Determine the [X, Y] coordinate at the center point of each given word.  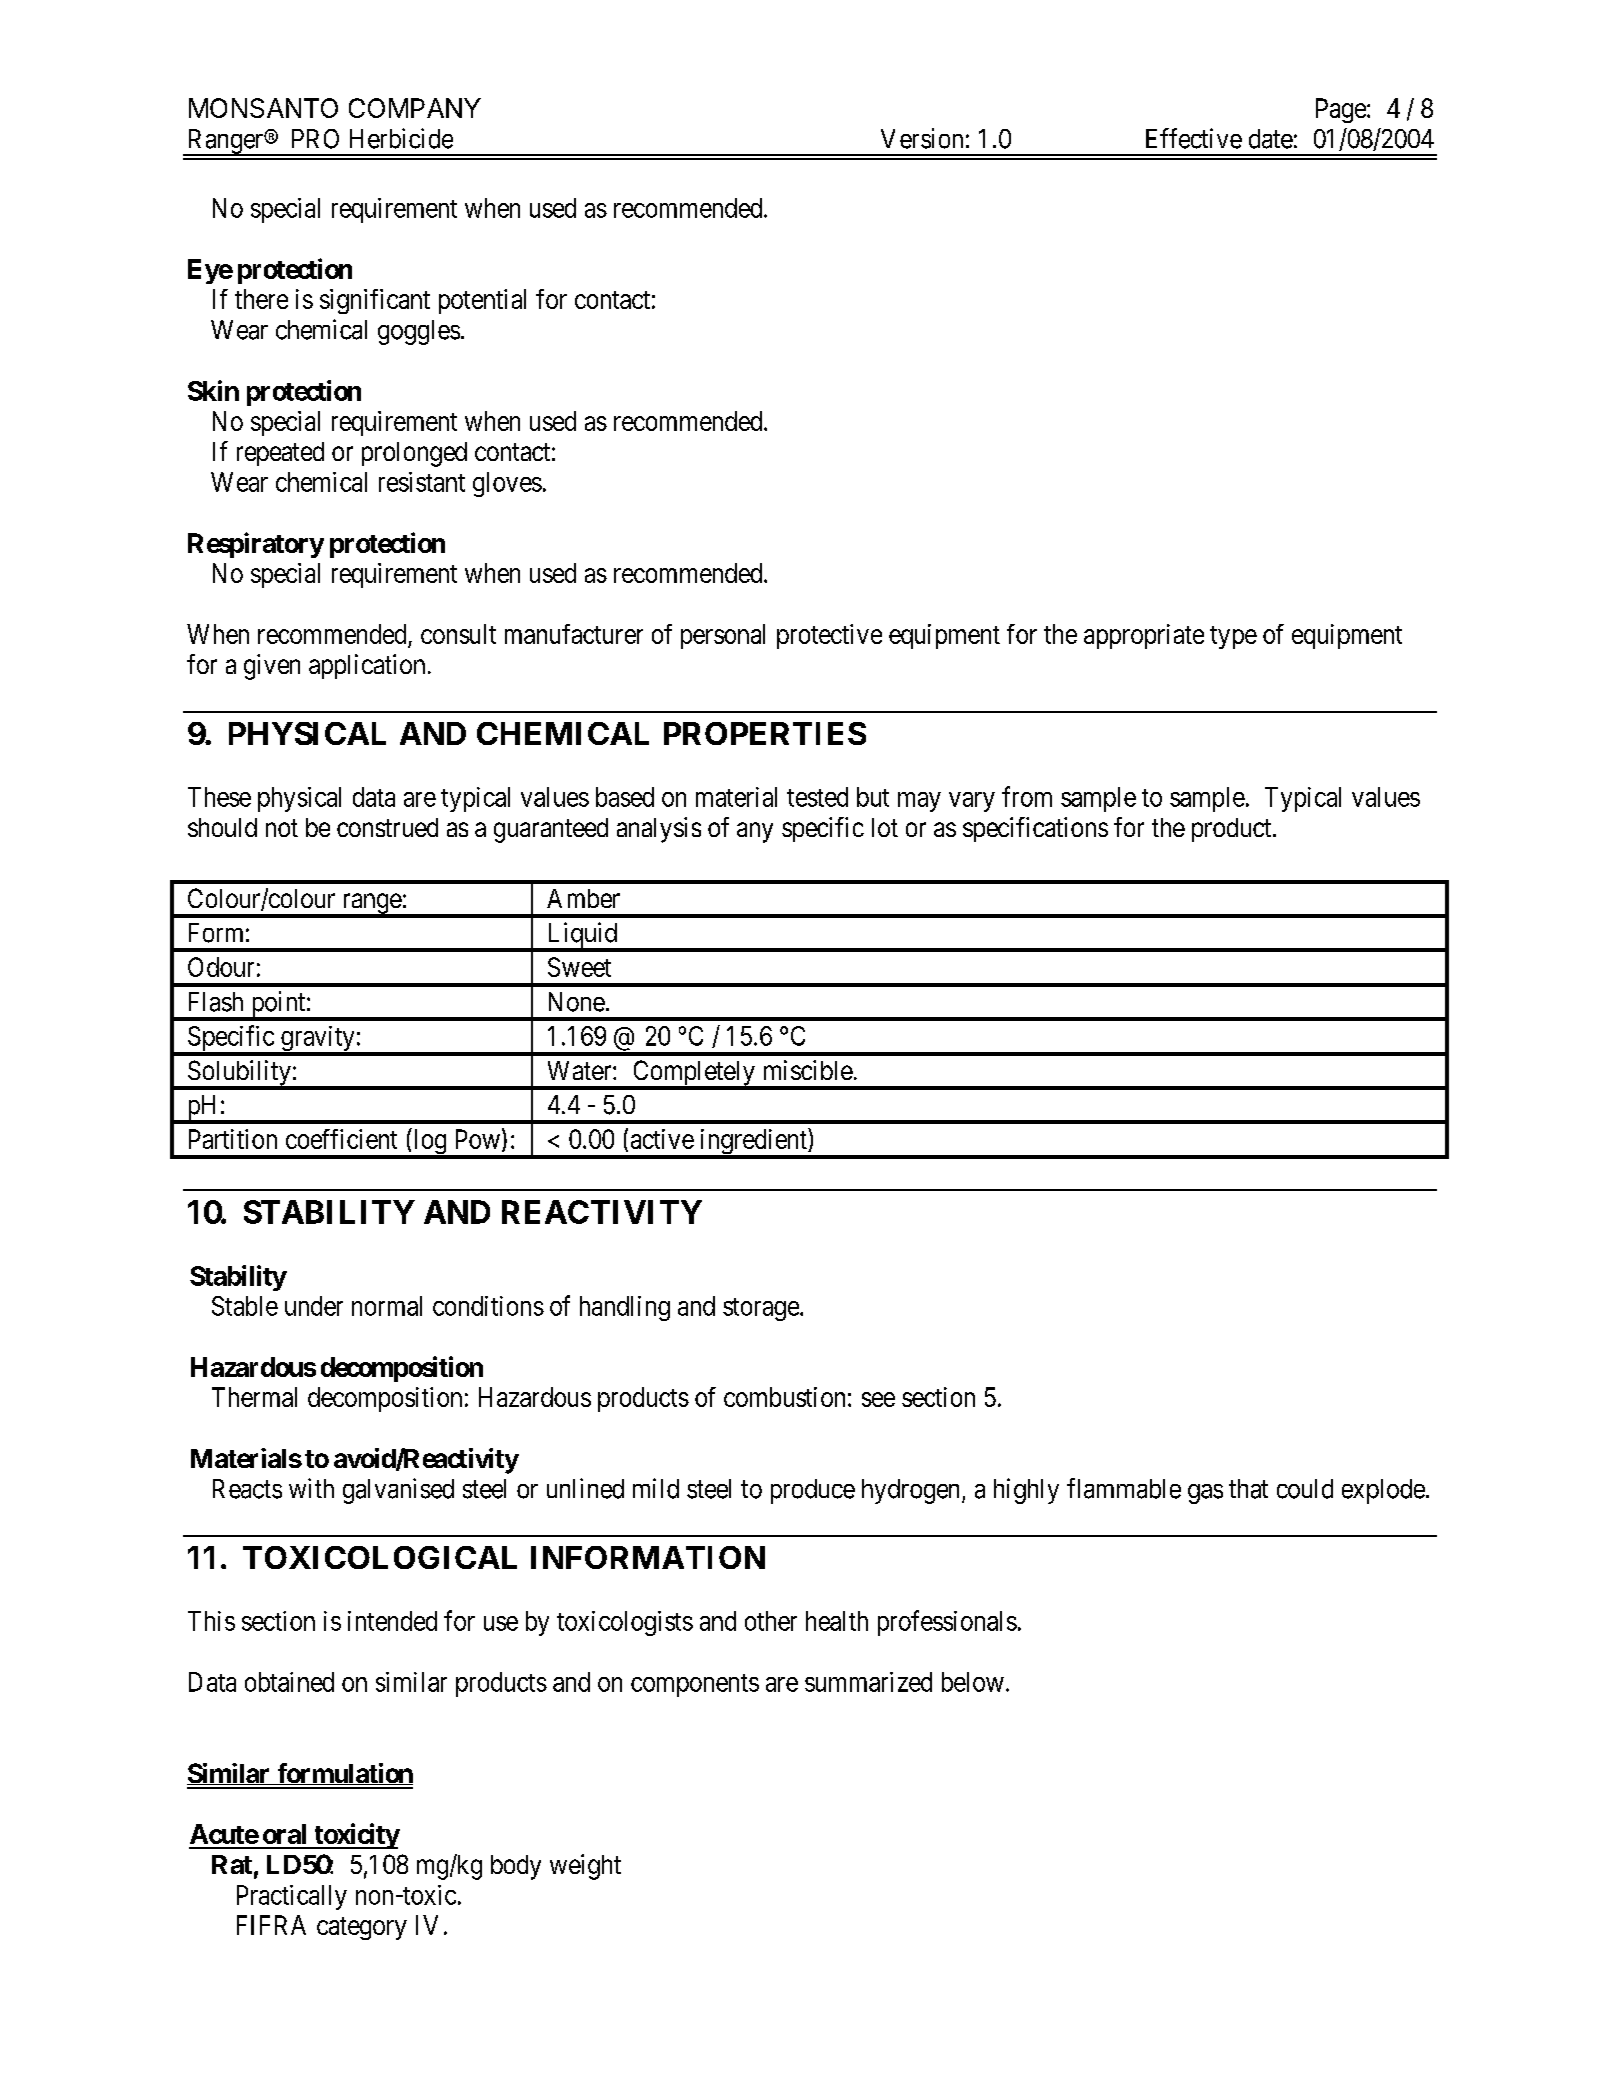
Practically [292, 1897]
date [1271, 139]
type [1233, 637]
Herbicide [401, 138]
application [367, 666]
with [311, 1488]
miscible [808, 1070]
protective [829, 636]
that [1248, 1489]
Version [922, 138]
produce [813, 1491]
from [1027, 796]
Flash [216, 1002]
